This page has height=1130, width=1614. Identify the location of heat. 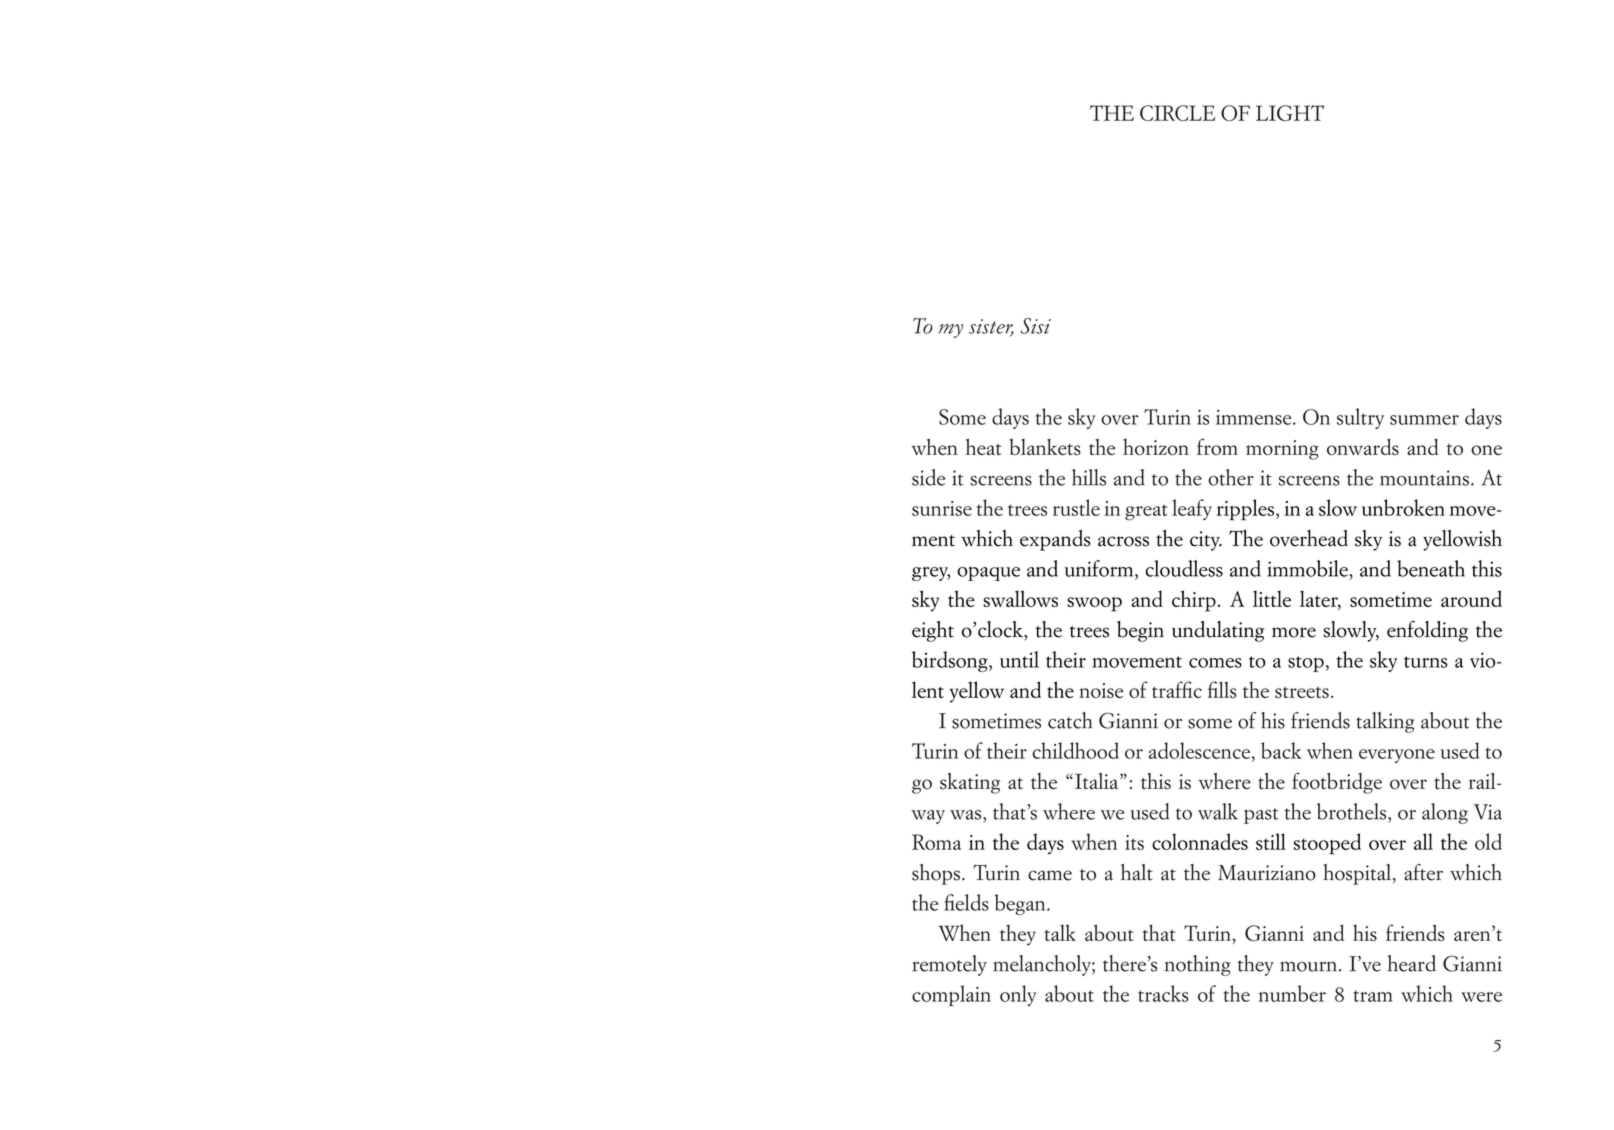
(983, 446).
